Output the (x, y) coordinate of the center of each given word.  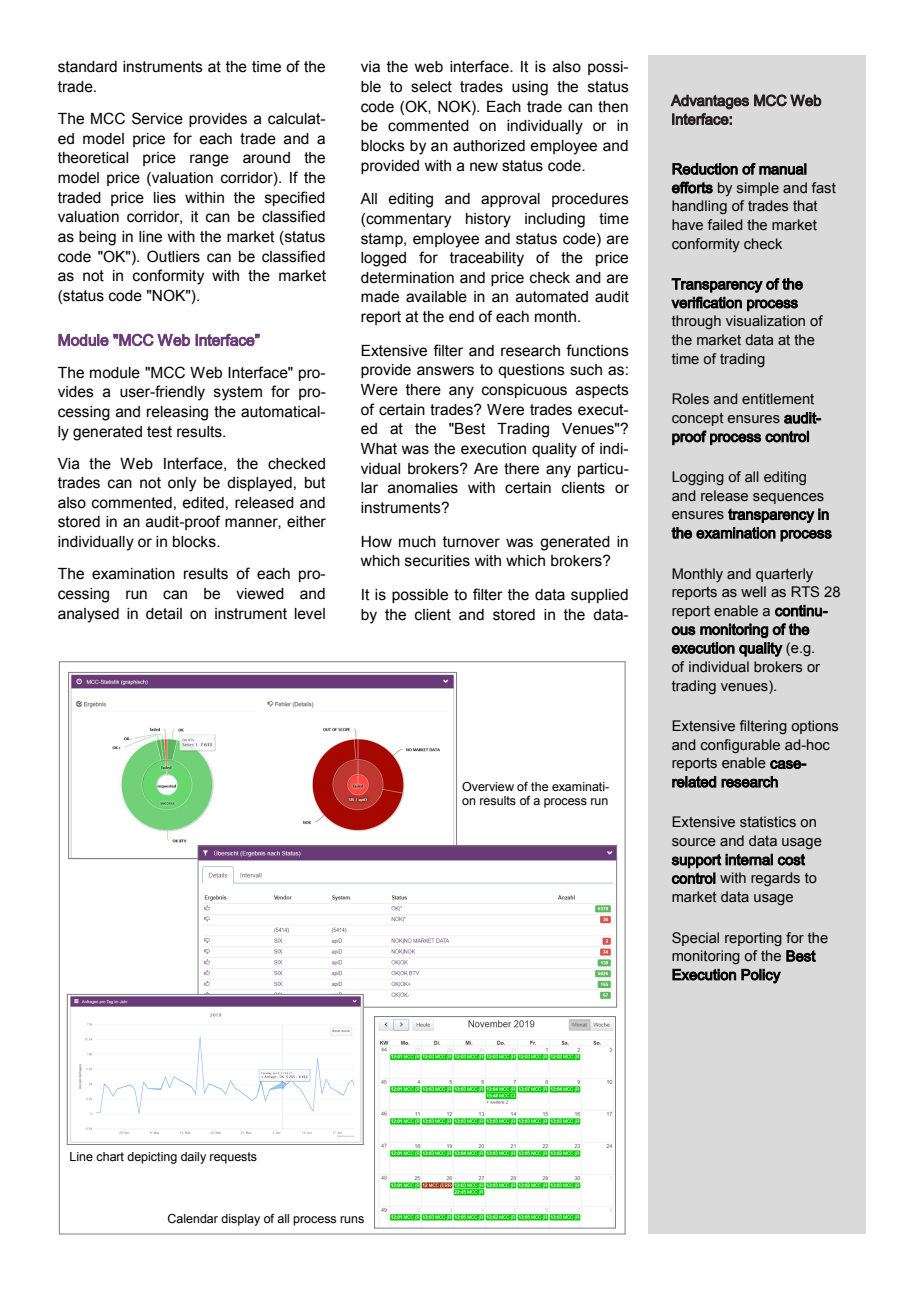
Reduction (705, 169)
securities (437, 561)
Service (157, 118)
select (431, 87)
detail (164, 614)
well (753, 592)
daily (193, 1158)
